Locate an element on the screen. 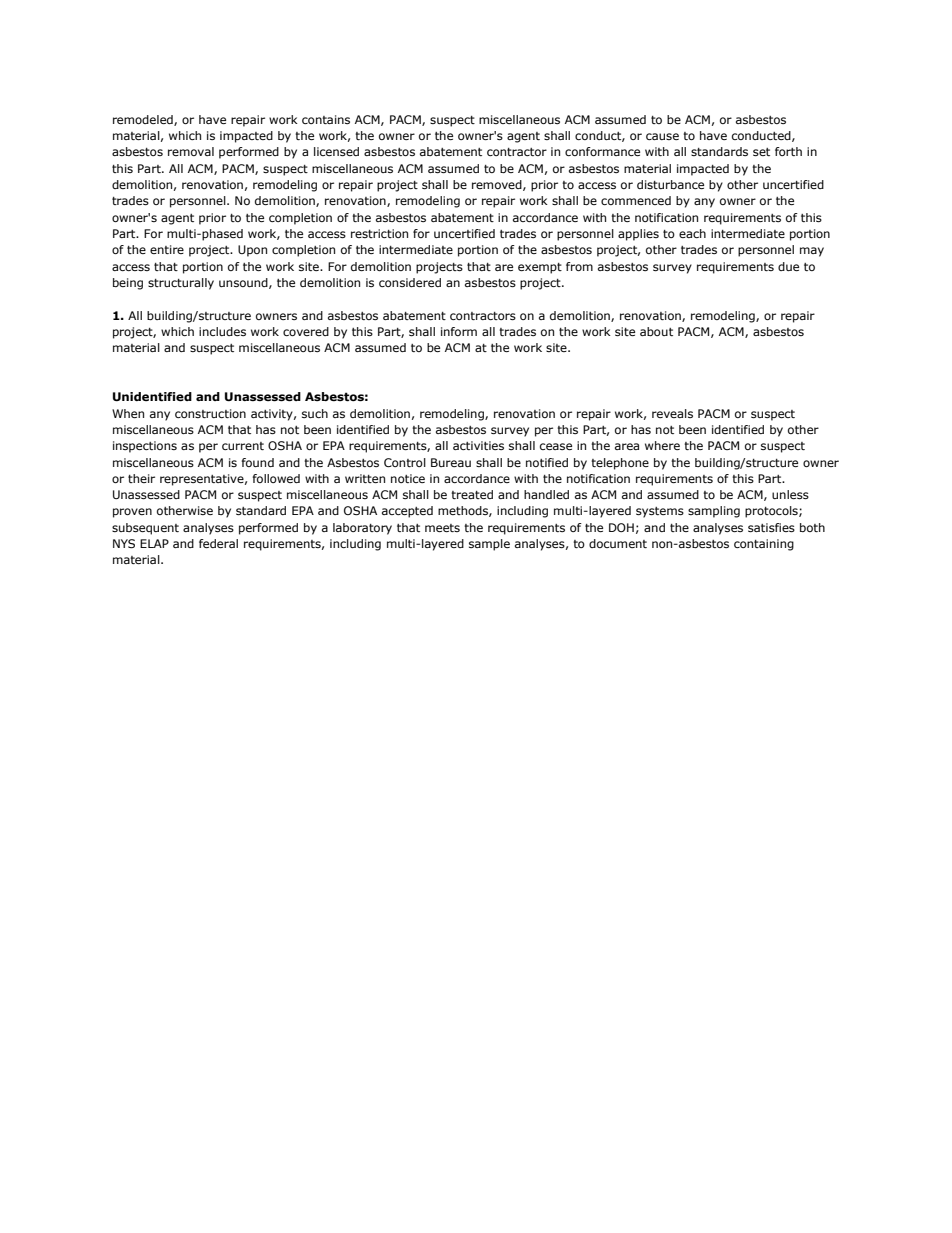 The width and height of the screenshot is (952, 1233). meets is located at coordinates (442, 528).
